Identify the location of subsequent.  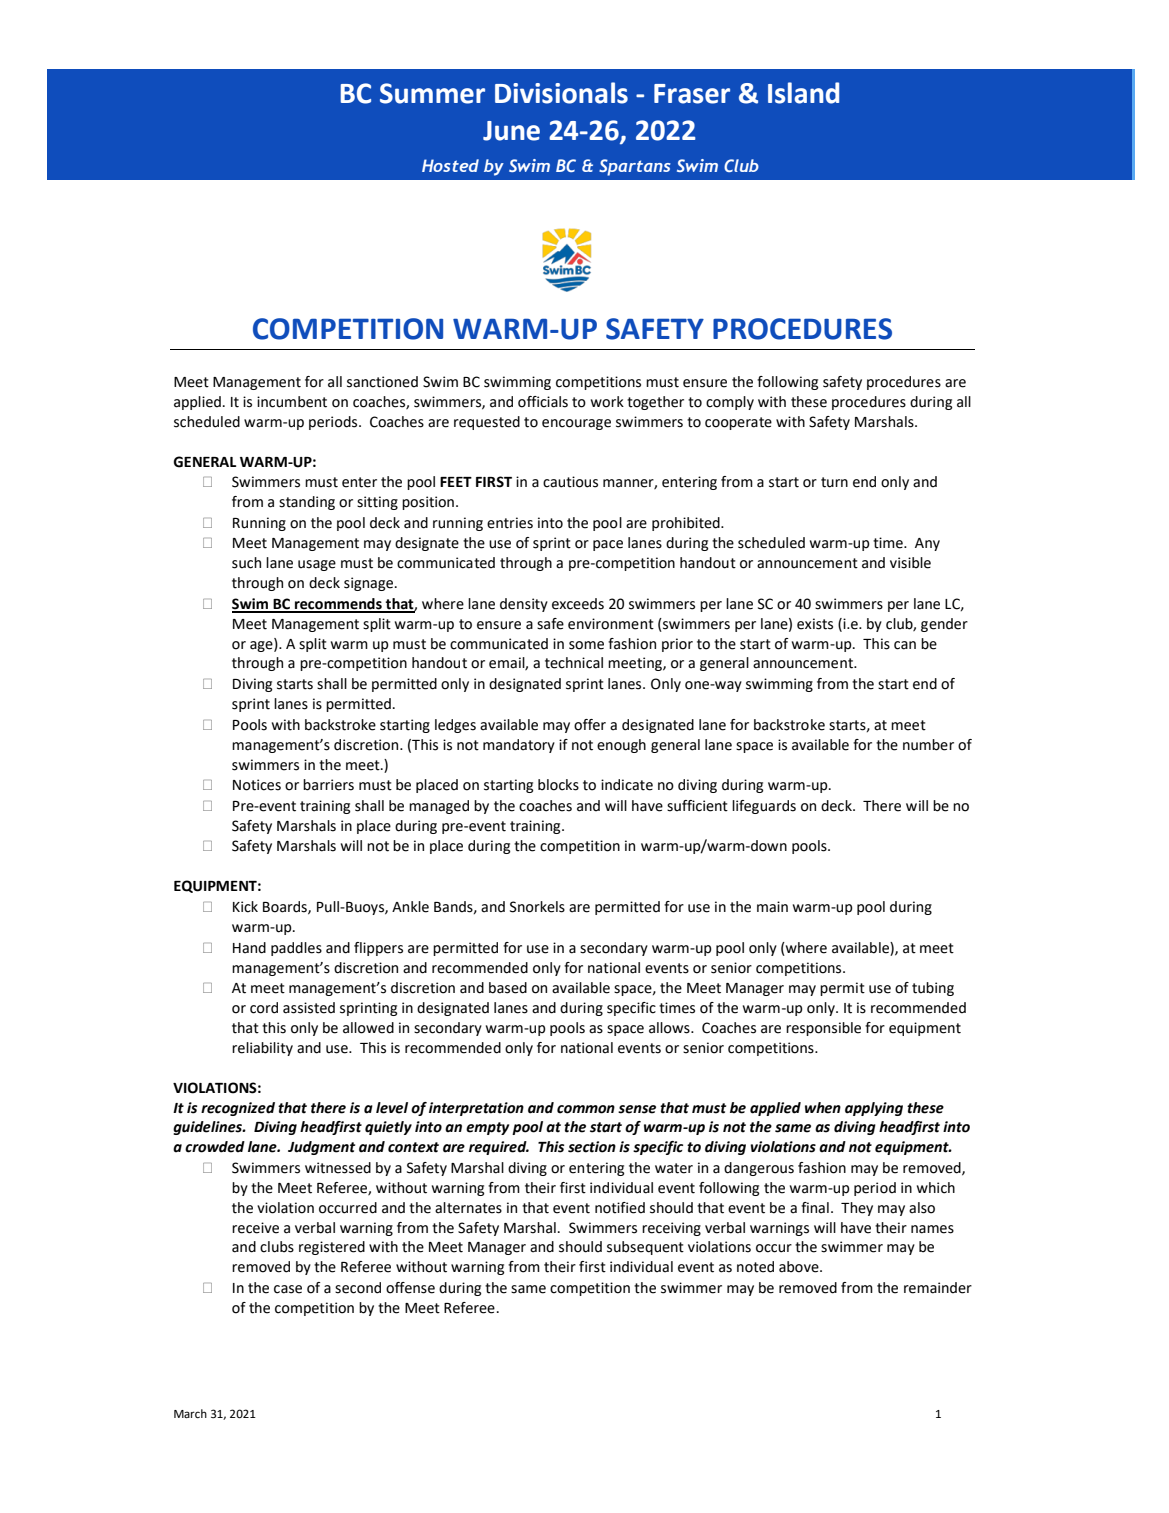
(645, 1248).
